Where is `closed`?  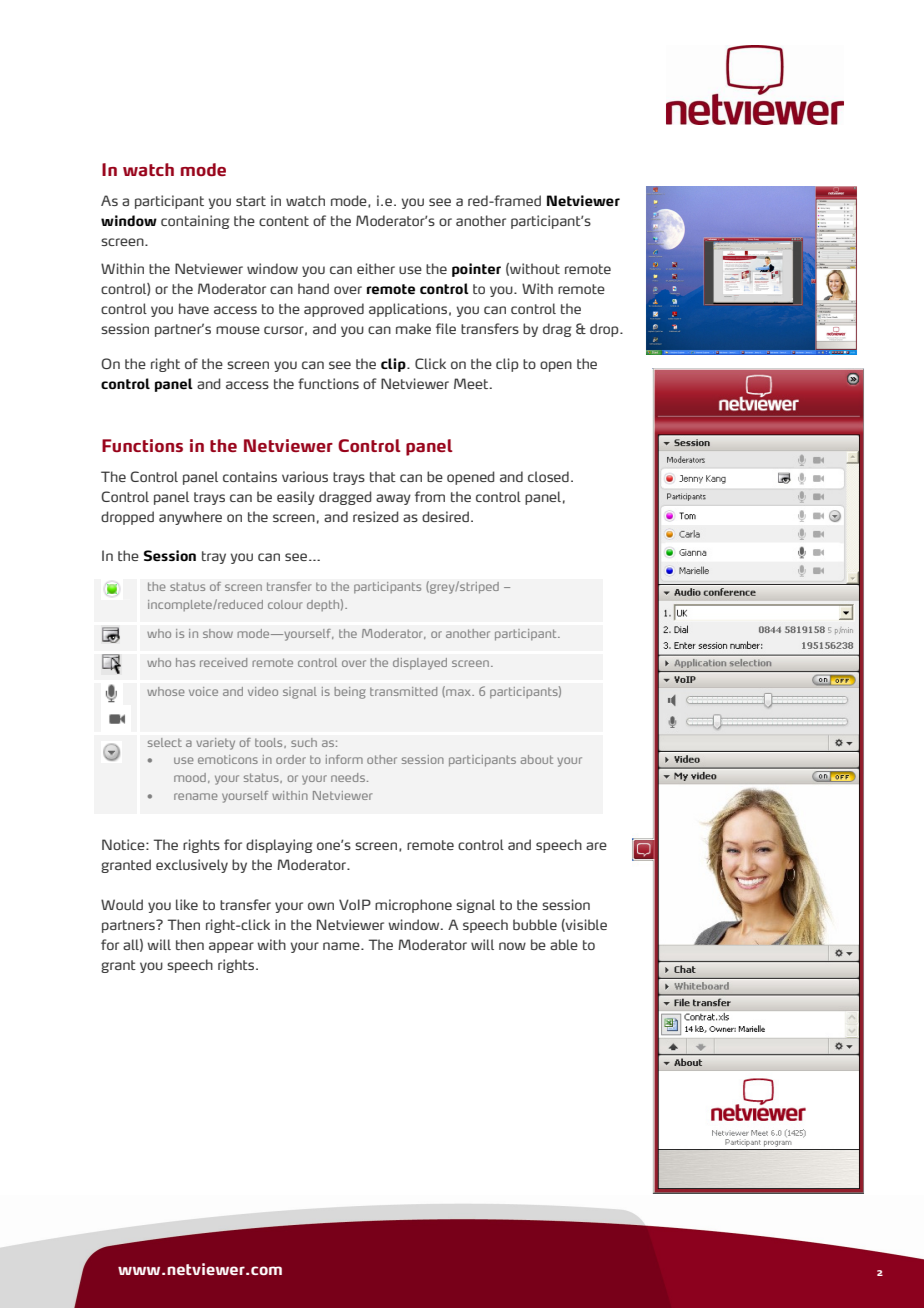
closed is located at coordinates (548, 476).
